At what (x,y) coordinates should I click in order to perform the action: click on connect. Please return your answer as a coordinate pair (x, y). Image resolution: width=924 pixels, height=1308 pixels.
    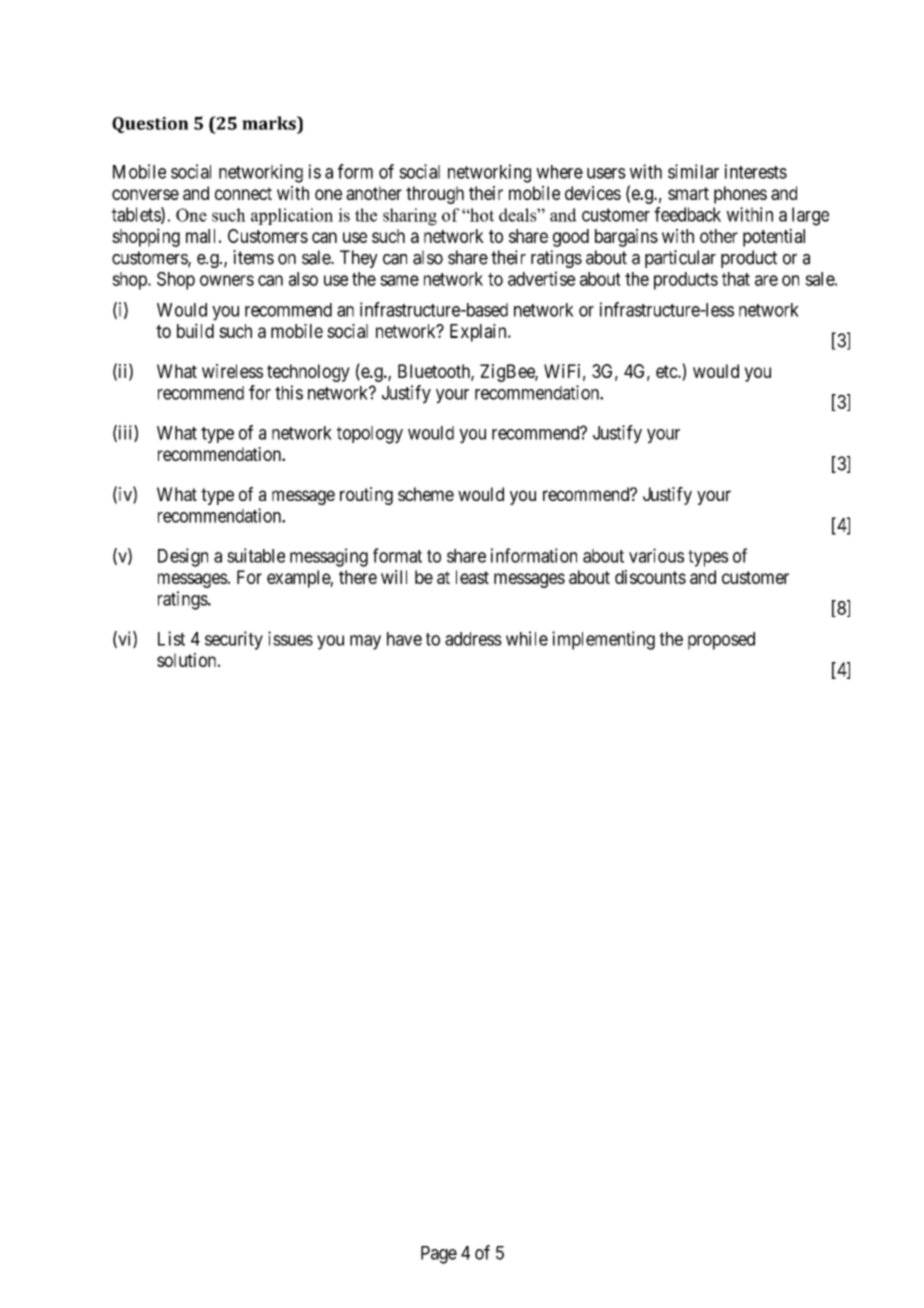
    Looking at the image, I should click on (243, 193).
